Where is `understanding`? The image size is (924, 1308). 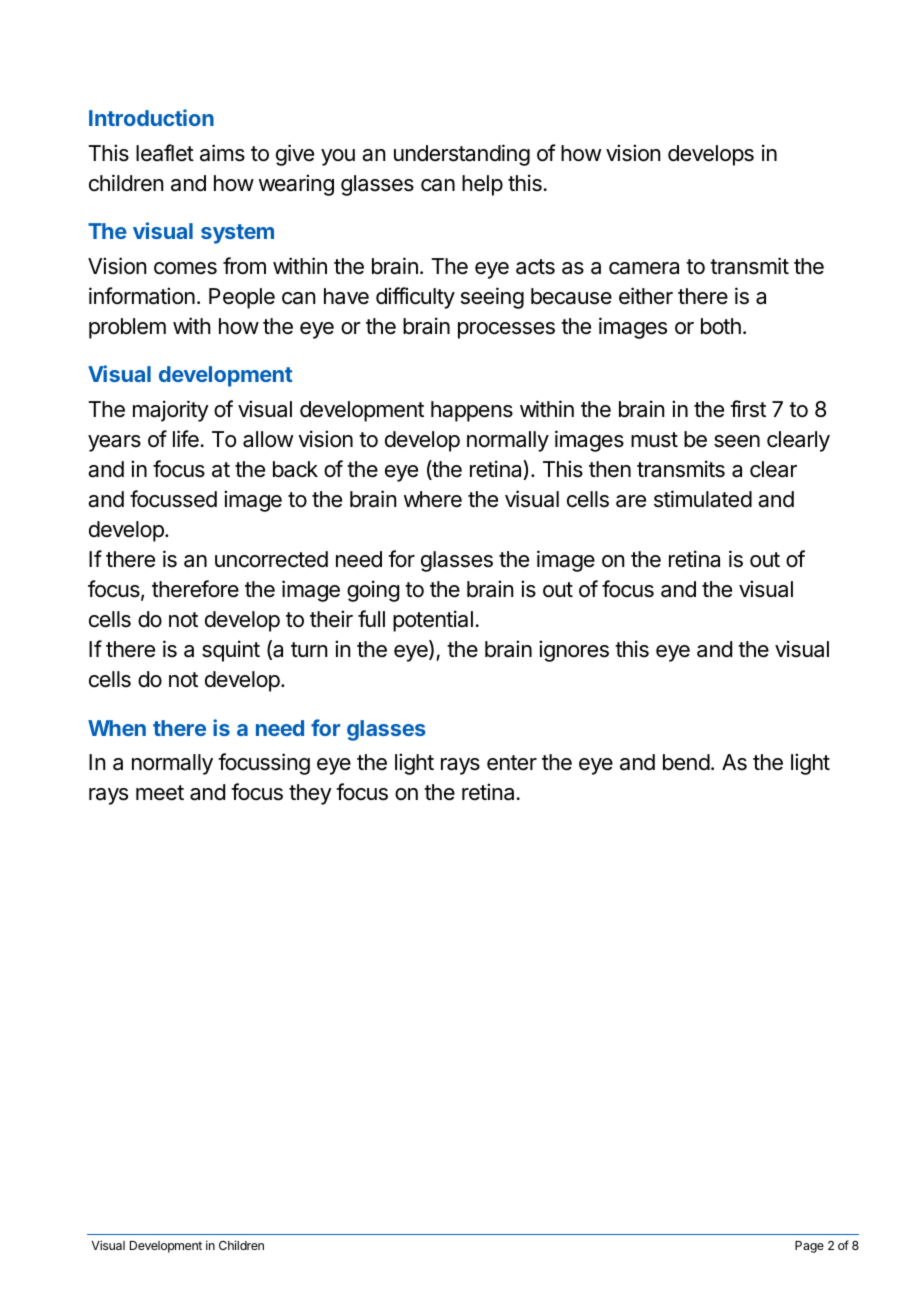 understanding is located at coordinates (462, 155).
